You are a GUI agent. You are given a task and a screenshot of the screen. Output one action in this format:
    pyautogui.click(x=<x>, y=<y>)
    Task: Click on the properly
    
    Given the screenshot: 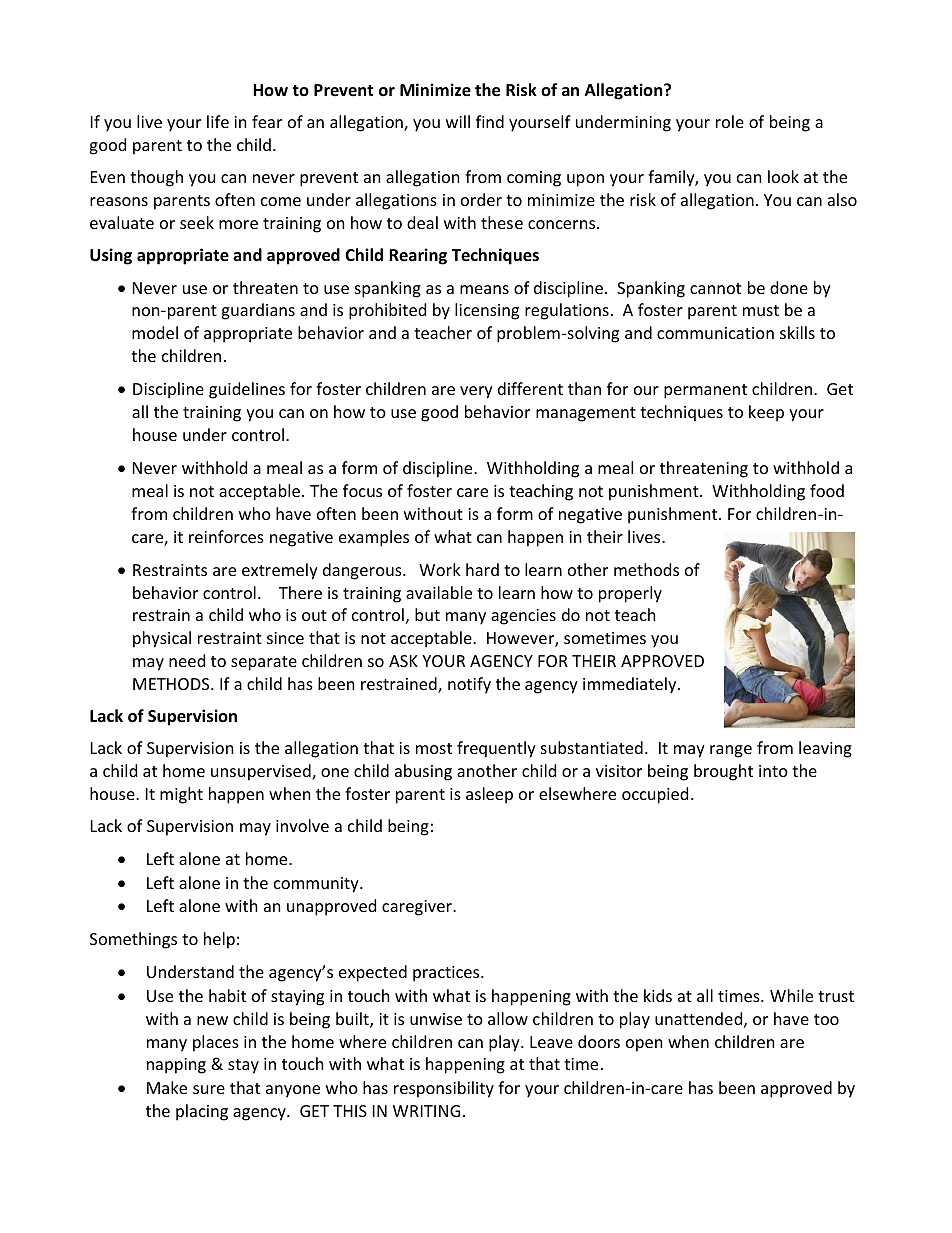 What is the action you would take?
    pyautogui.click(x=630, y=594)
